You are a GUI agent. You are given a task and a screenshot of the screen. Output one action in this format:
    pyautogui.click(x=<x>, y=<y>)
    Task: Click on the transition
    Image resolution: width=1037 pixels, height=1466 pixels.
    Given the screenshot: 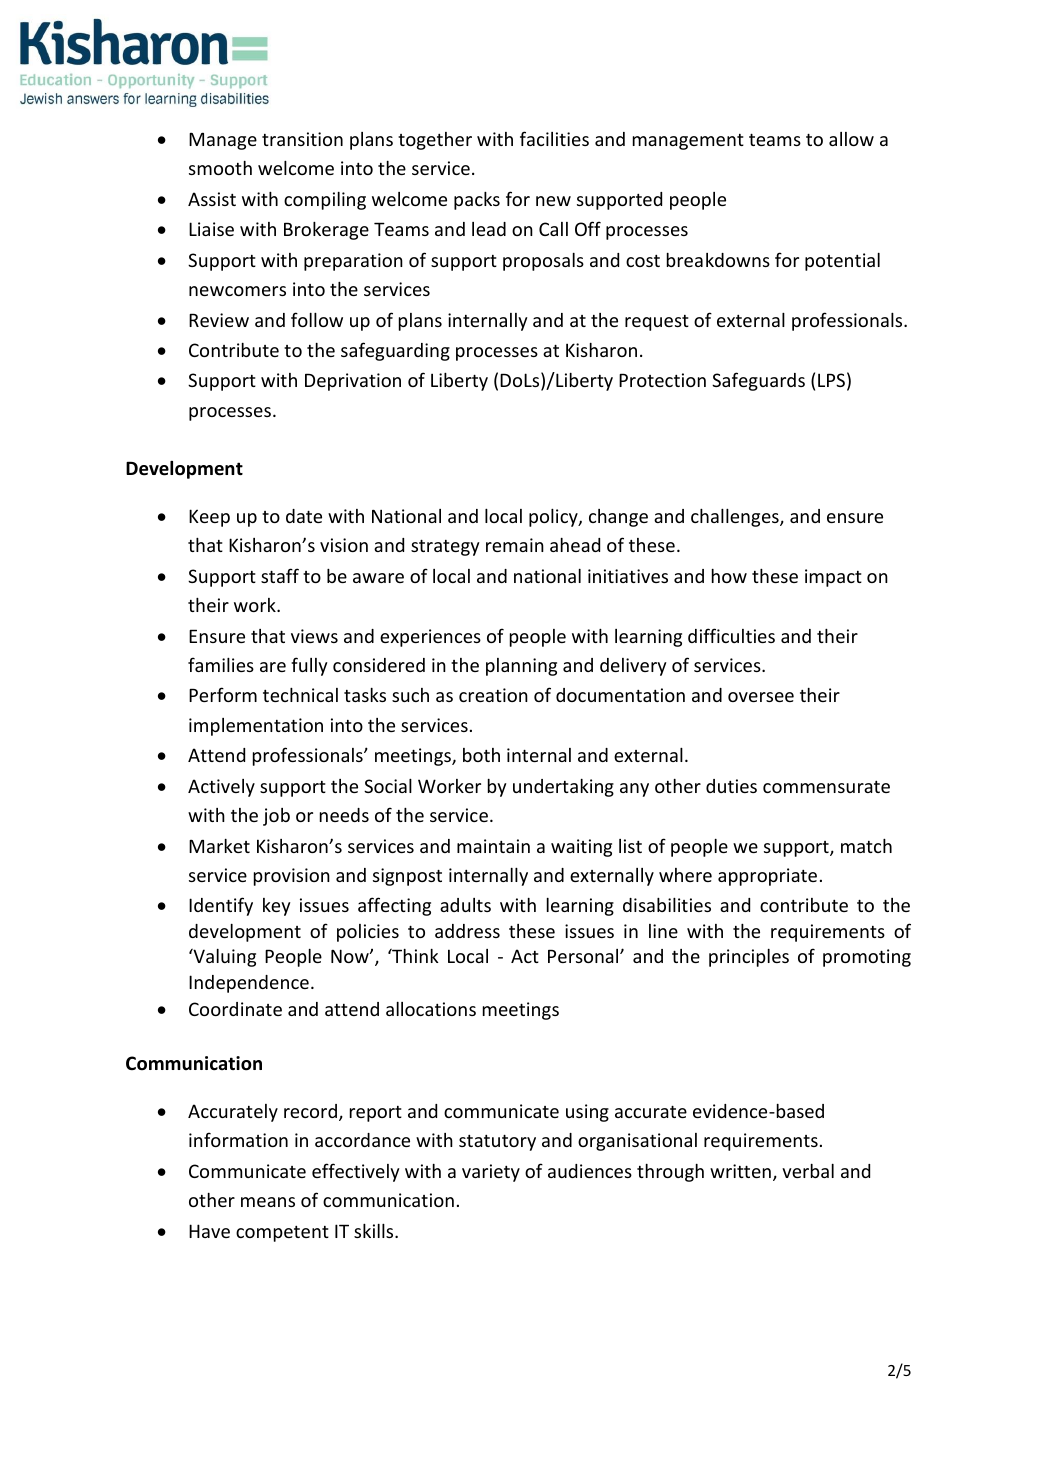 What is the action you would take?
    pyautogui.click(x=302, y=139)
